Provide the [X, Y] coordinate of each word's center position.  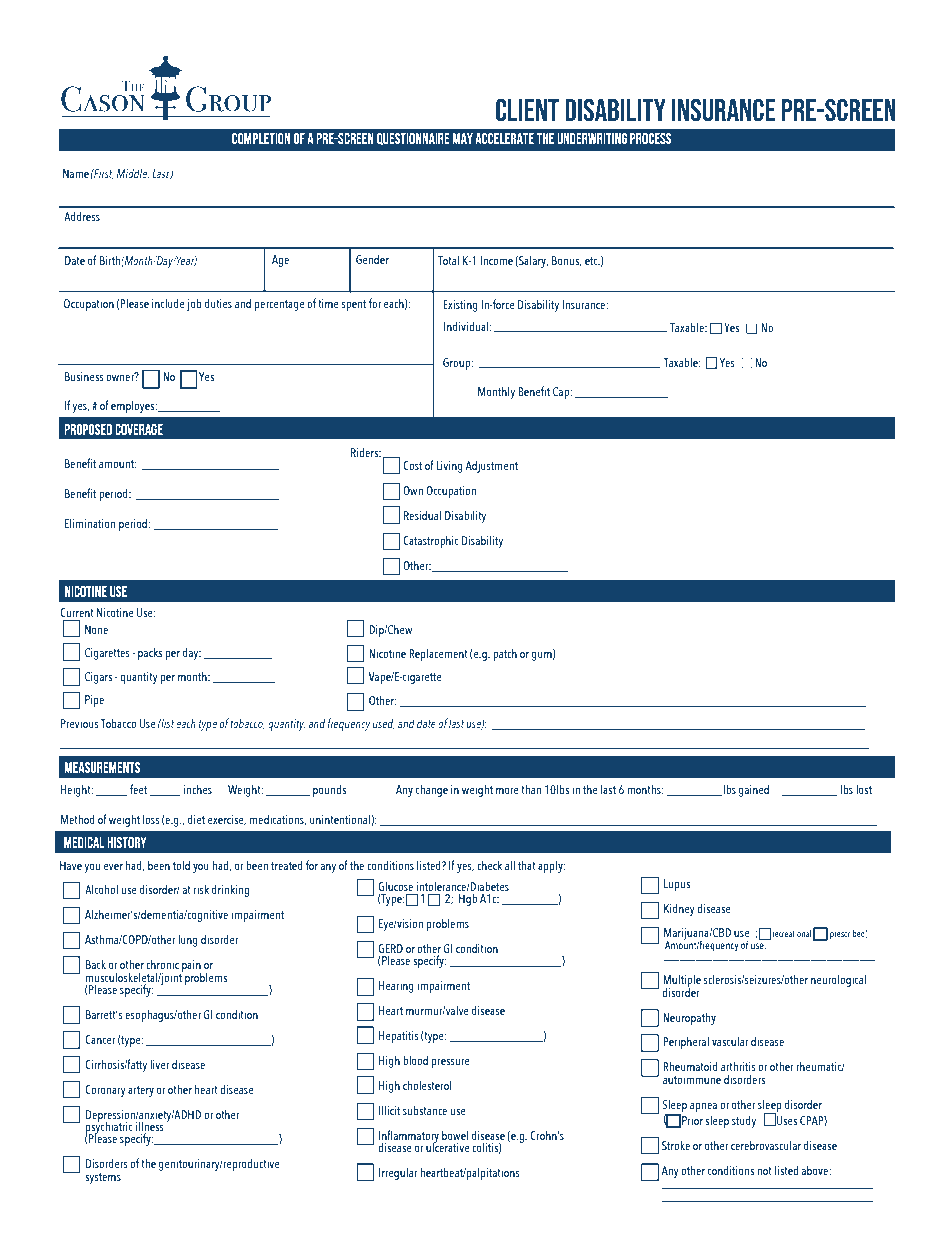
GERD [390, 948]
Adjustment [492, 466]
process [650, 138]
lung [188, 940]
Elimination [90, 523]
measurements [102, 767]
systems [103, 1178]
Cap [562, 393]
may [463, 138]
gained [754, 790]
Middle [133, 174]
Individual [467, 326]
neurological [838, 980]
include [168, 303]
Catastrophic [431, 541]
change [432, 790]
